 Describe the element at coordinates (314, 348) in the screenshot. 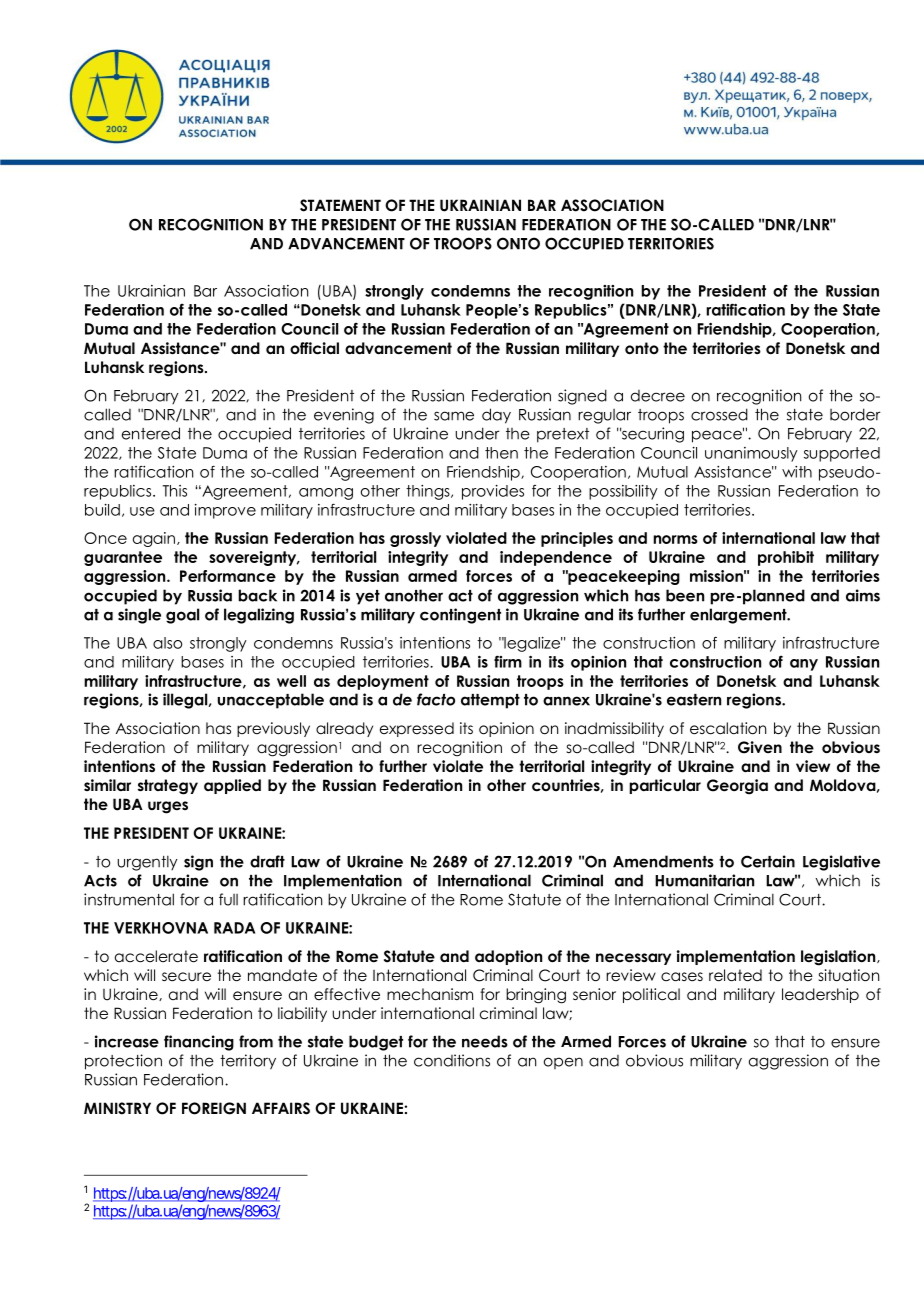

I see `official` at that location.
